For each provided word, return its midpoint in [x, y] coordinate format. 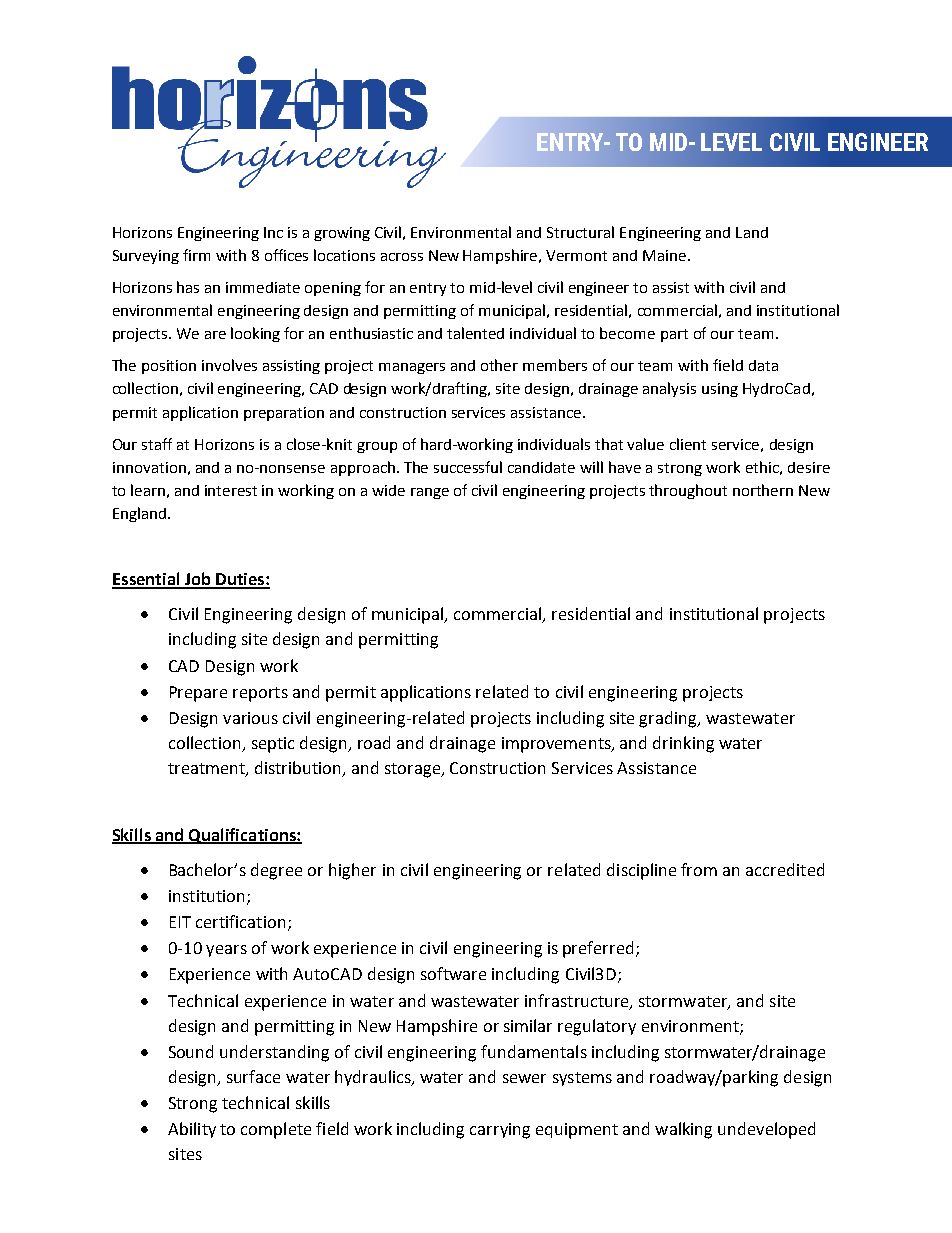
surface [253, 1076]
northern [763, 490]
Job [197, 580]
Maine [664, 255]
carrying [500, 1131]
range [430, 493]
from [699, 869]
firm [196, 255]
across [402, 257]
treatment [207, 769]
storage [414, 770]
